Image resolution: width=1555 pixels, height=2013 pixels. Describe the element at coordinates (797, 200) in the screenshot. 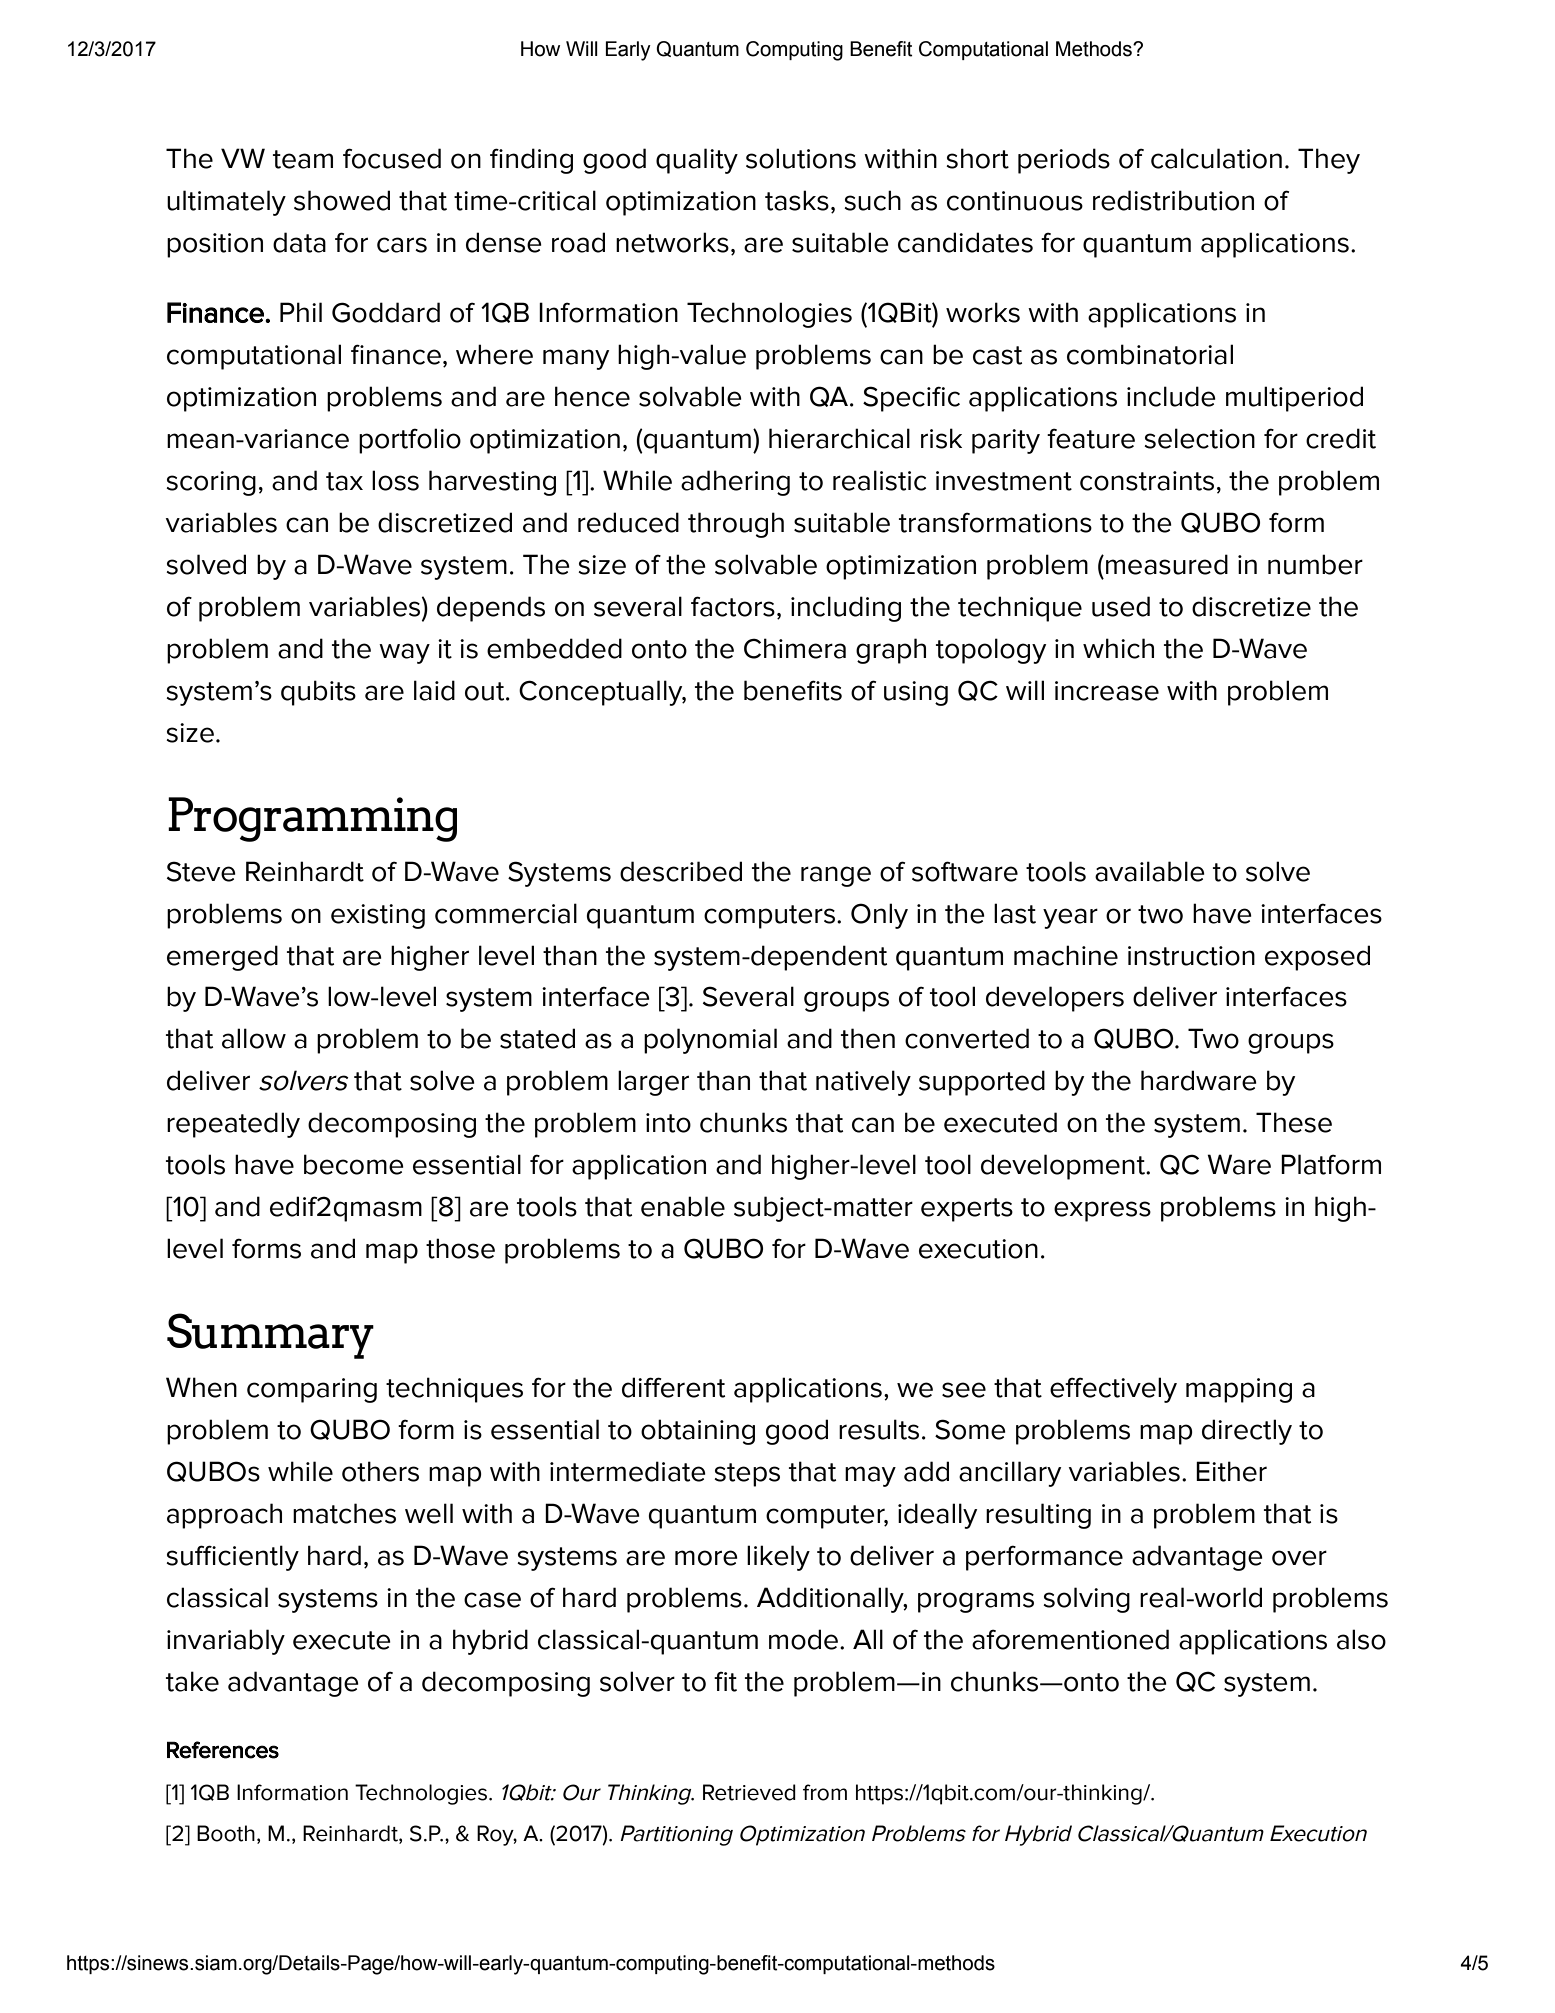

I see `tasks` at that location.
